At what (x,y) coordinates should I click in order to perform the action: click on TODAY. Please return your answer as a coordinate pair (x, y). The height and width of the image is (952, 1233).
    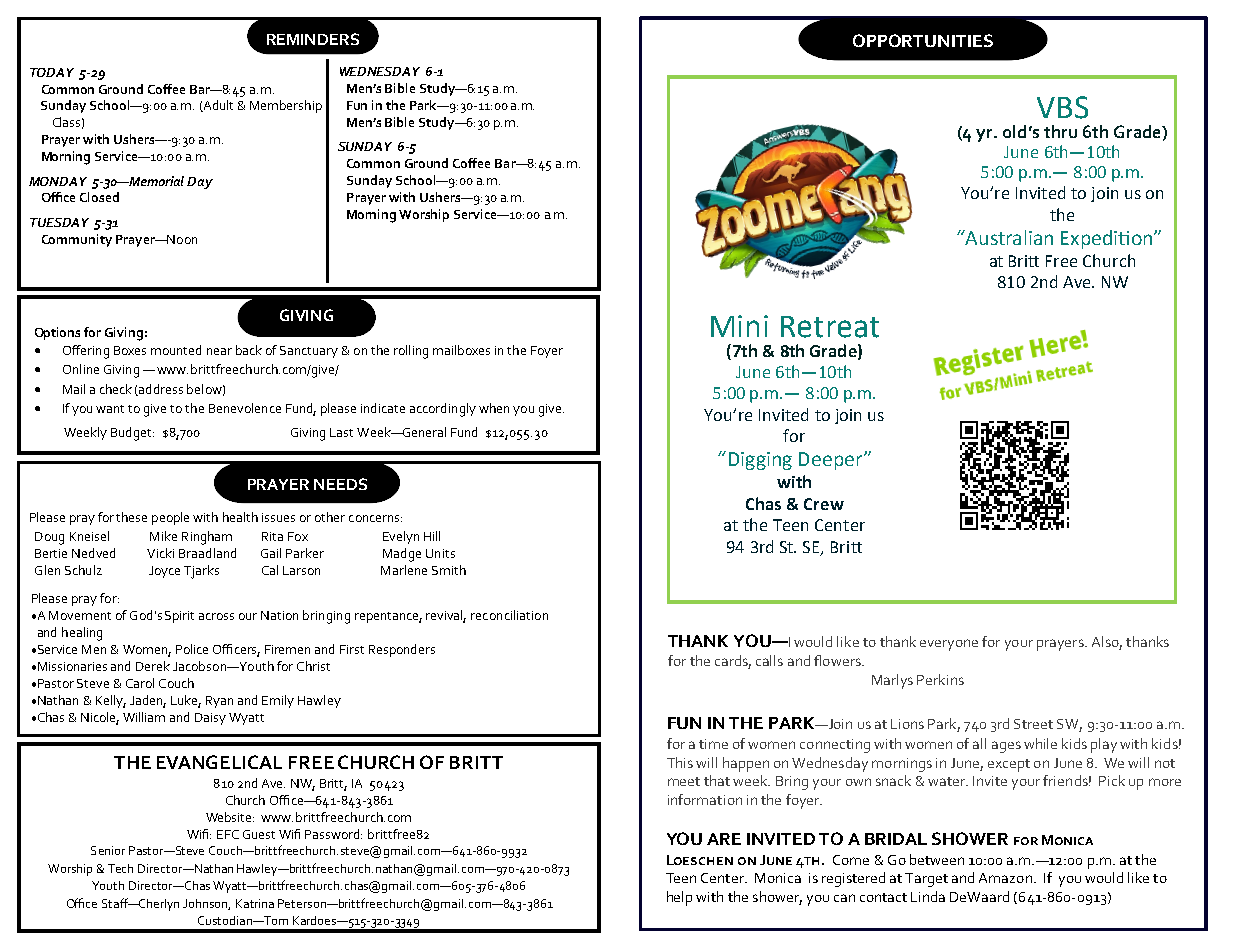
    Looking at the image, I should click on (52, 72).
